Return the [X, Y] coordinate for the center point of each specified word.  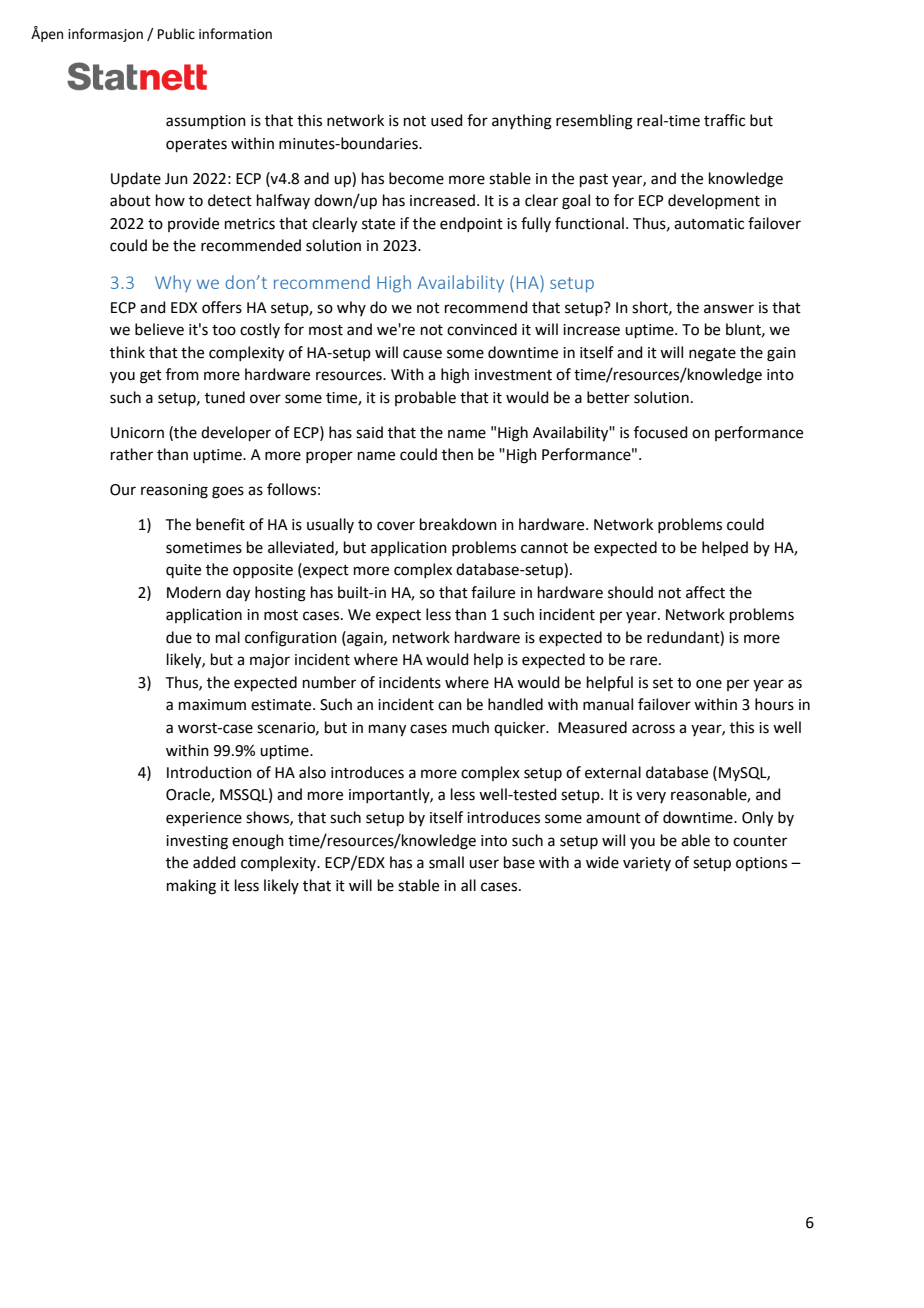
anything [522, 122]
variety [647, 864]
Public [176, 34]
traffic [724, 120]
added [214, 862]
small [446, 862]
